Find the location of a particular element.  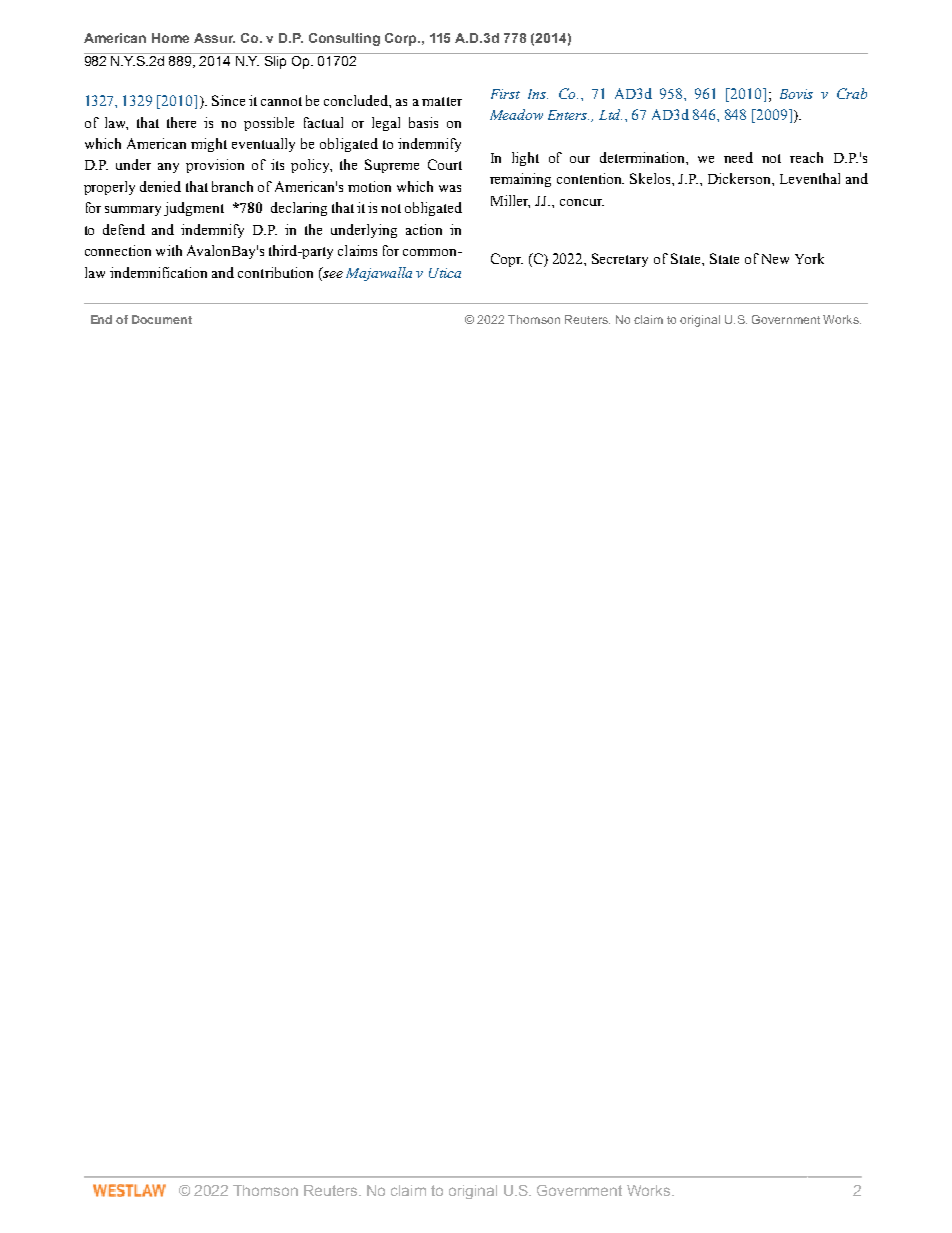

Utica is located at coordinates (445, 273).
